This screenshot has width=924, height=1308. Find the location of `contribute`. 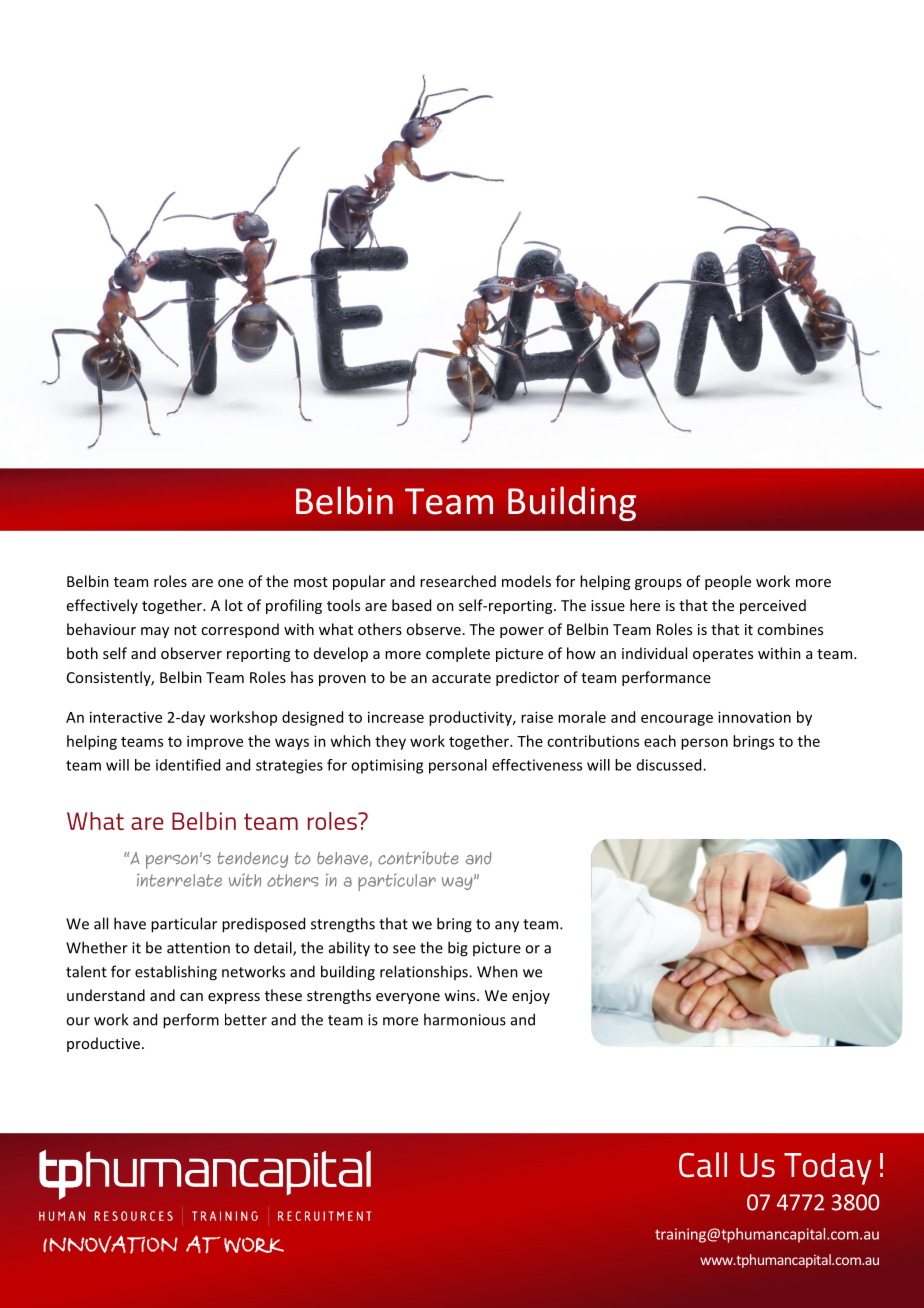

contribute is located at coordinates (418, 858).
